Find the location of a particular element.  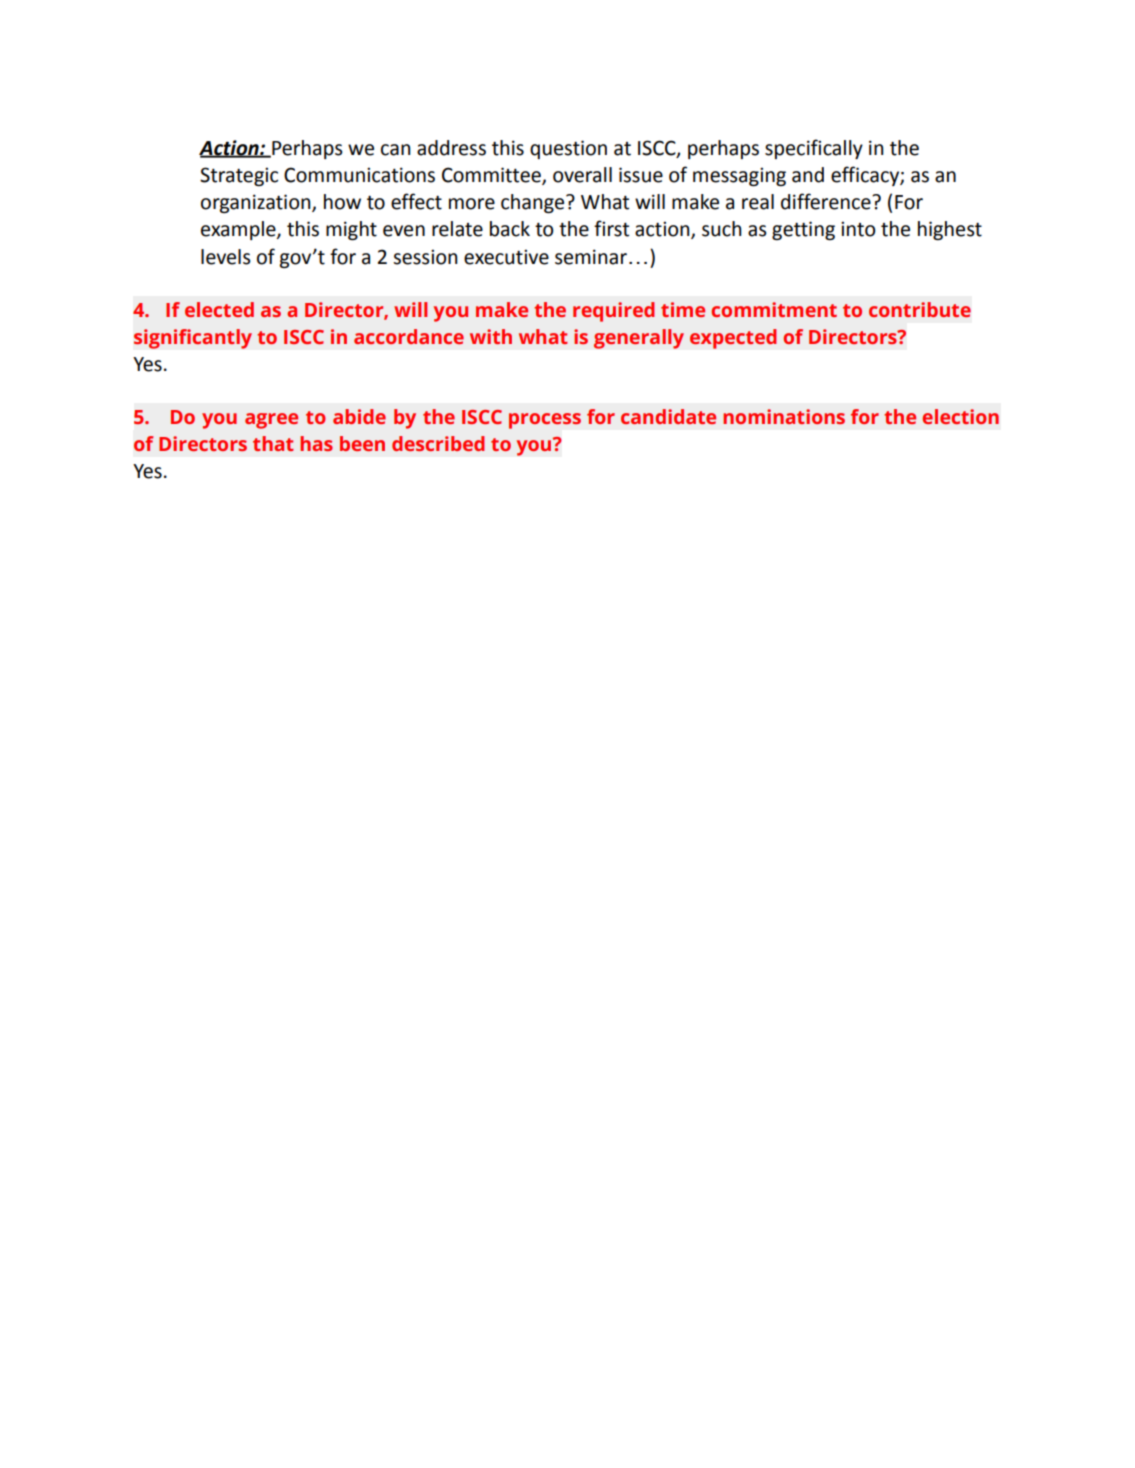

difference is located at coordinates (827, 201).
